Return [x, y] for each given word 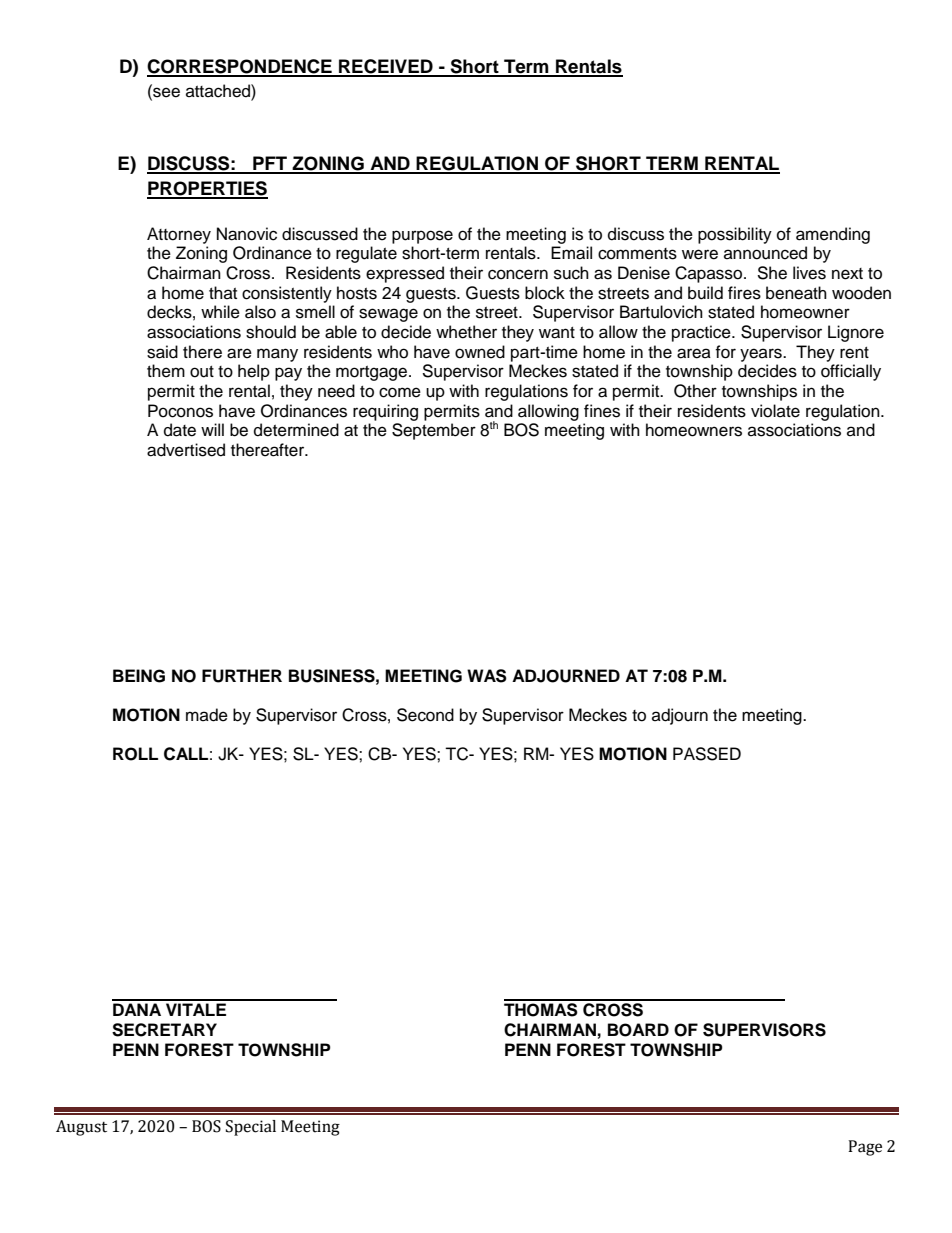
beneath [796, 293]
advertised [186, 450]
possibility [735, 235]
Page [865, 1148]
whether [466, 332]
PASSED [707, 754]
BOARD [638, 1030]
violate [775, 411]
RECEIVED [386, 67]
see [165, 91]
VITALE [196, 1009]
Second [425, 715]
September [434, 431]
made [207, 715]
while [220, 312]
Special [251, 1128]
